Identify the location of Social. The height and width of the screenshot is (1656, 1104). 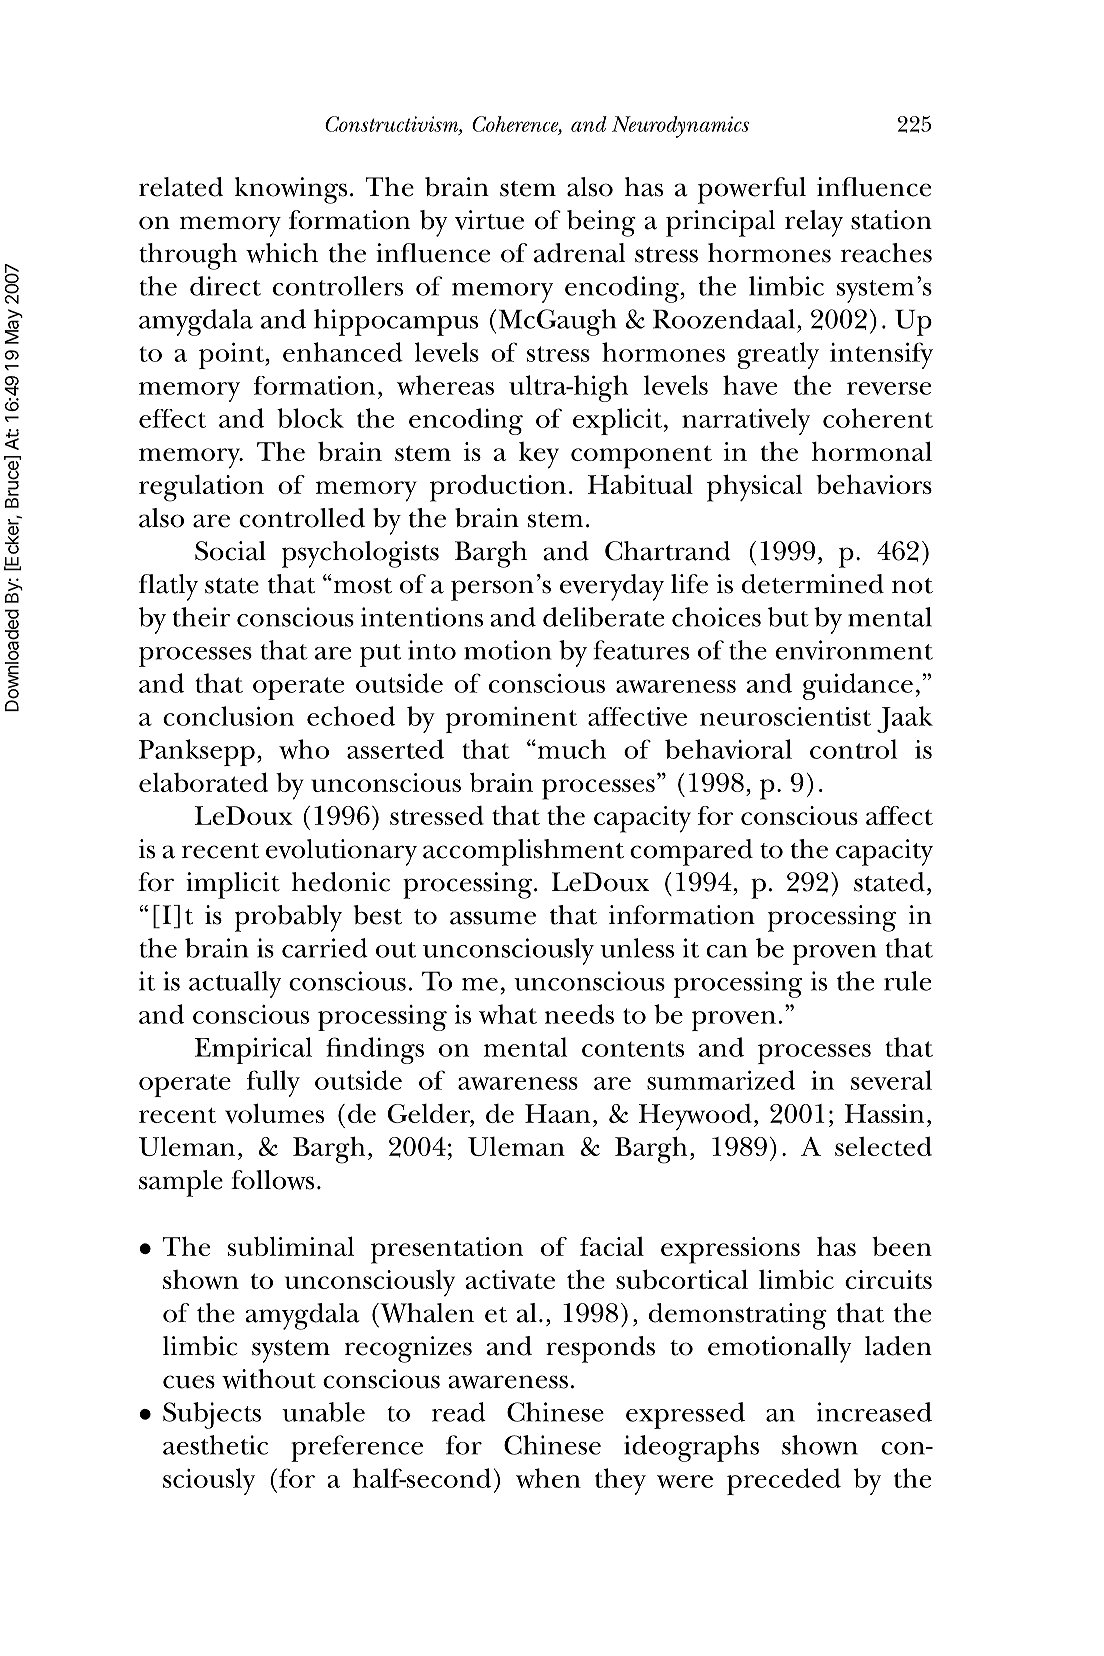
(230, 551).
